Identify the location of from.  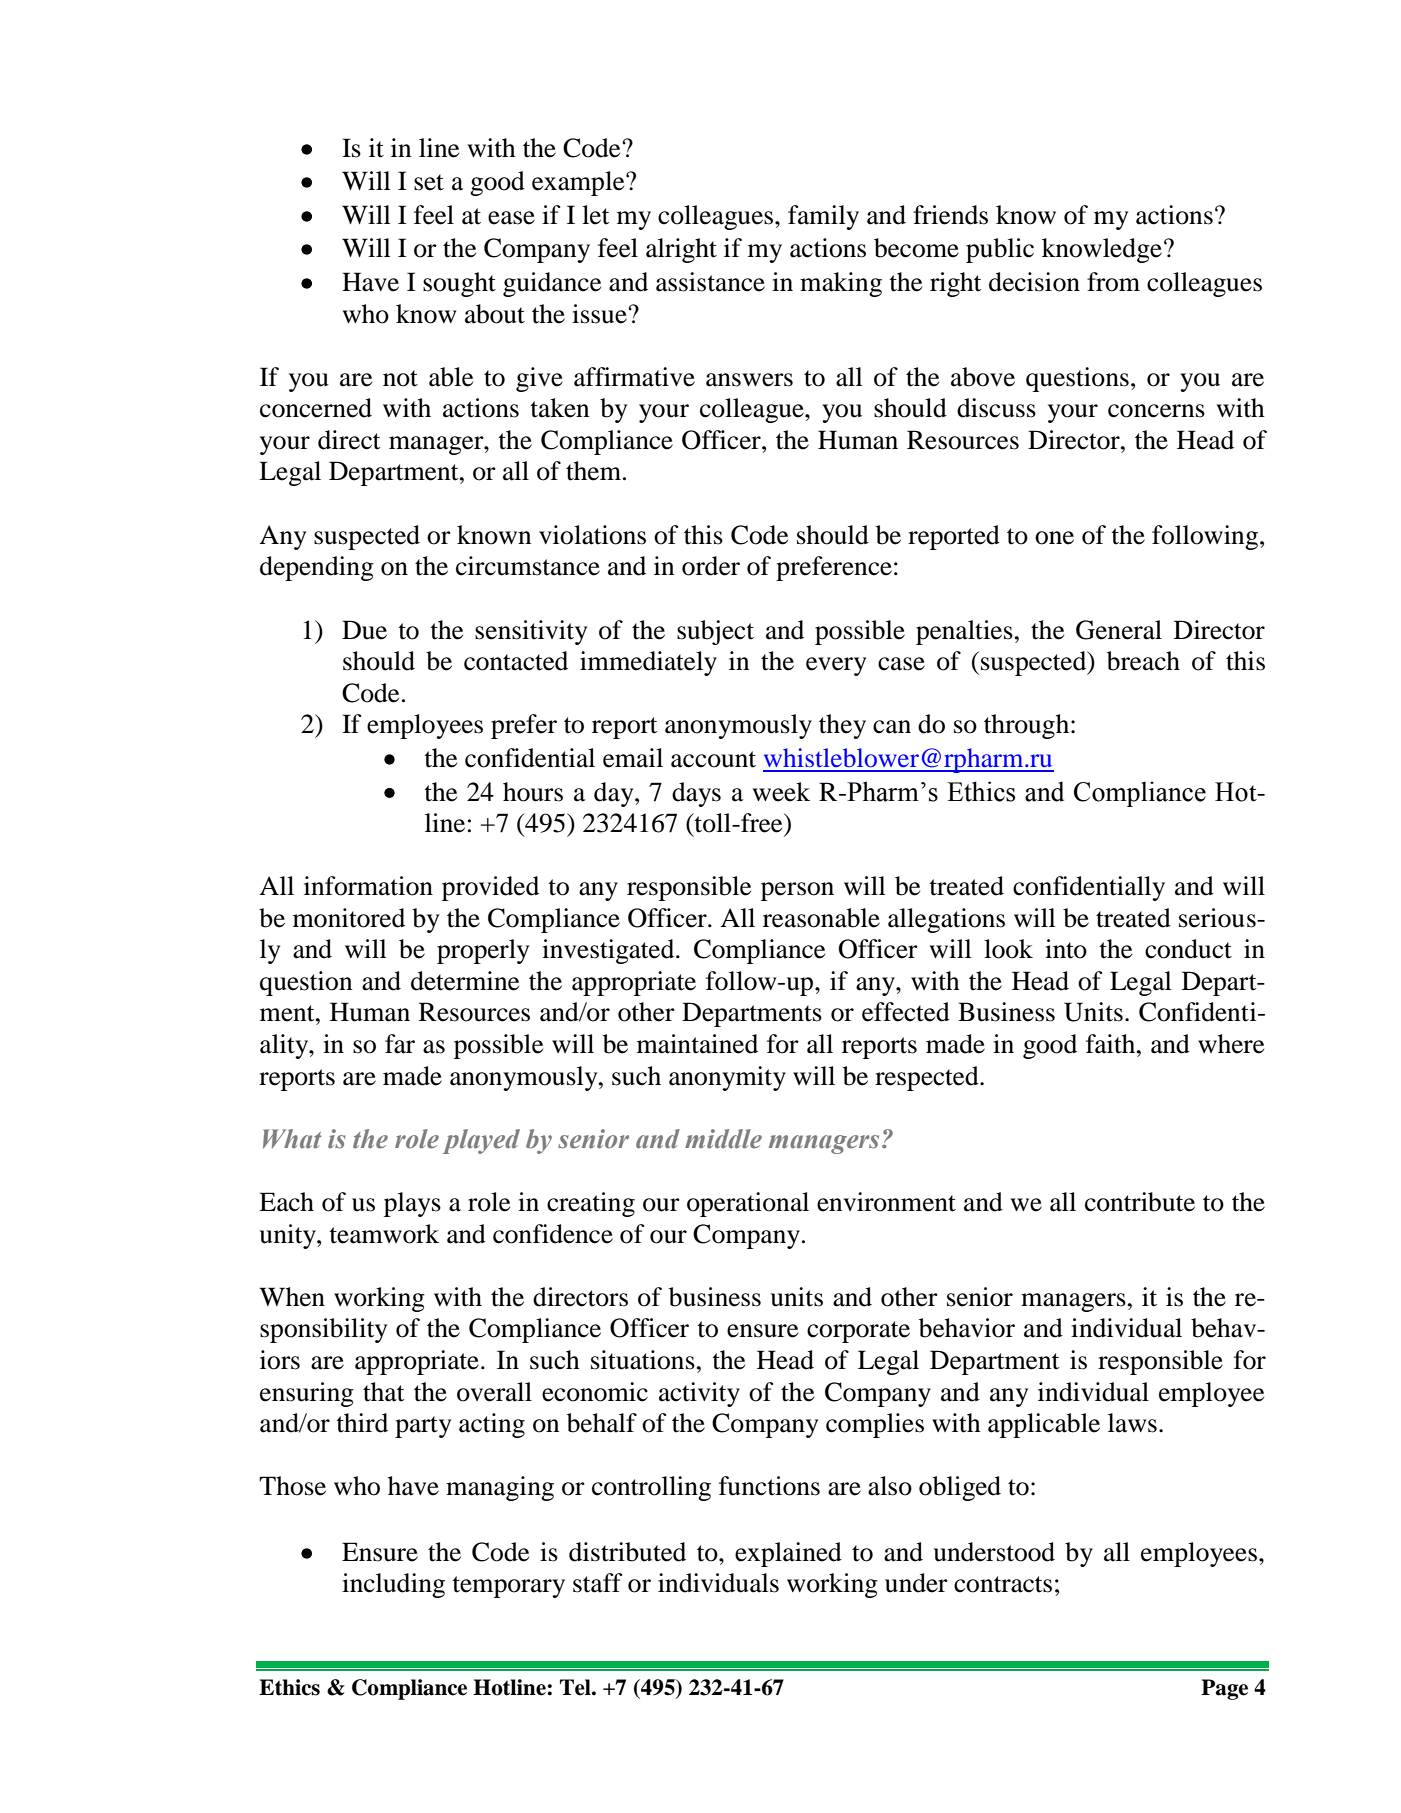
(1113, 282).
